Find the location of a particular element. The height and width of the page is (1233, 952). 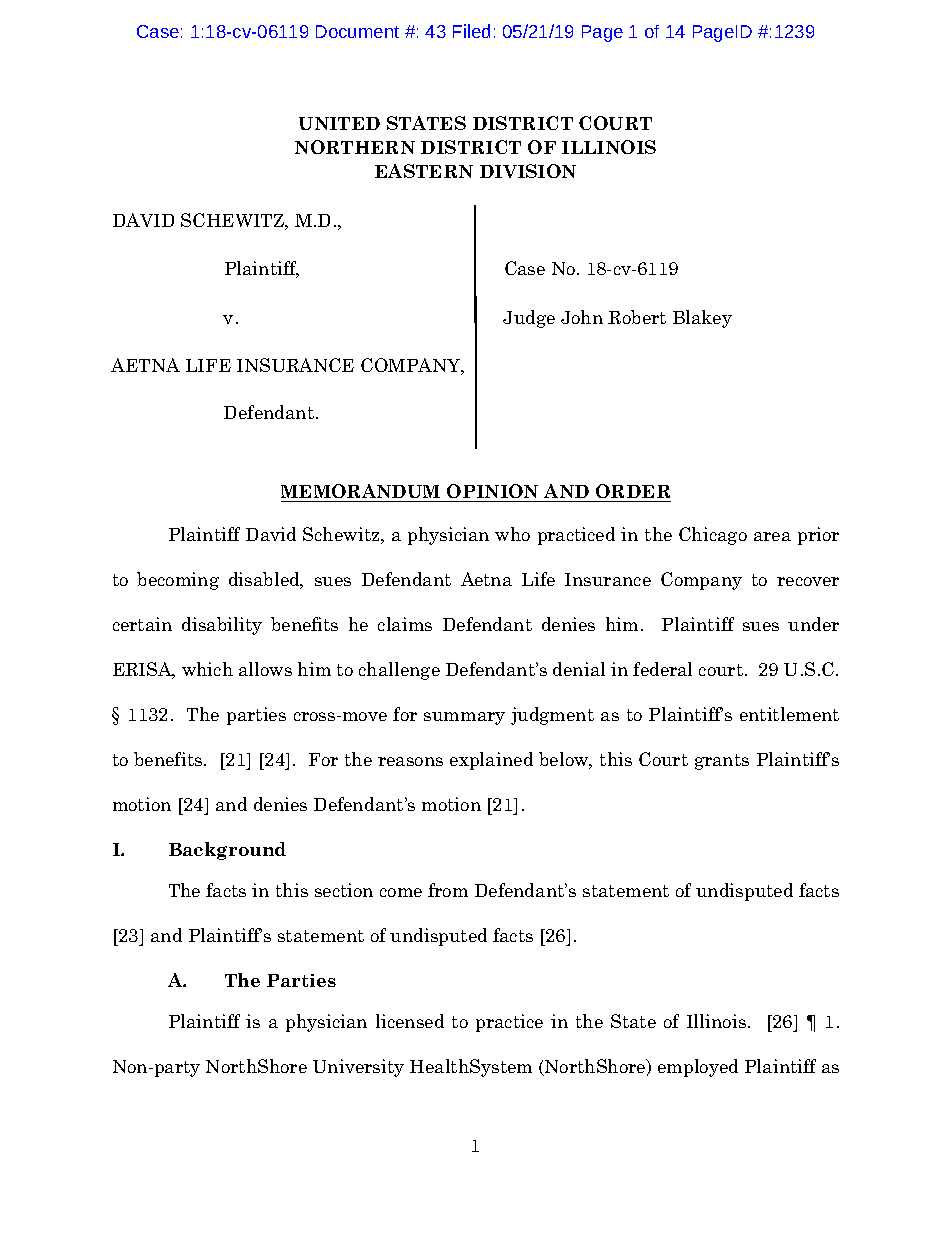

disability is located at coordinates (222, 626).
